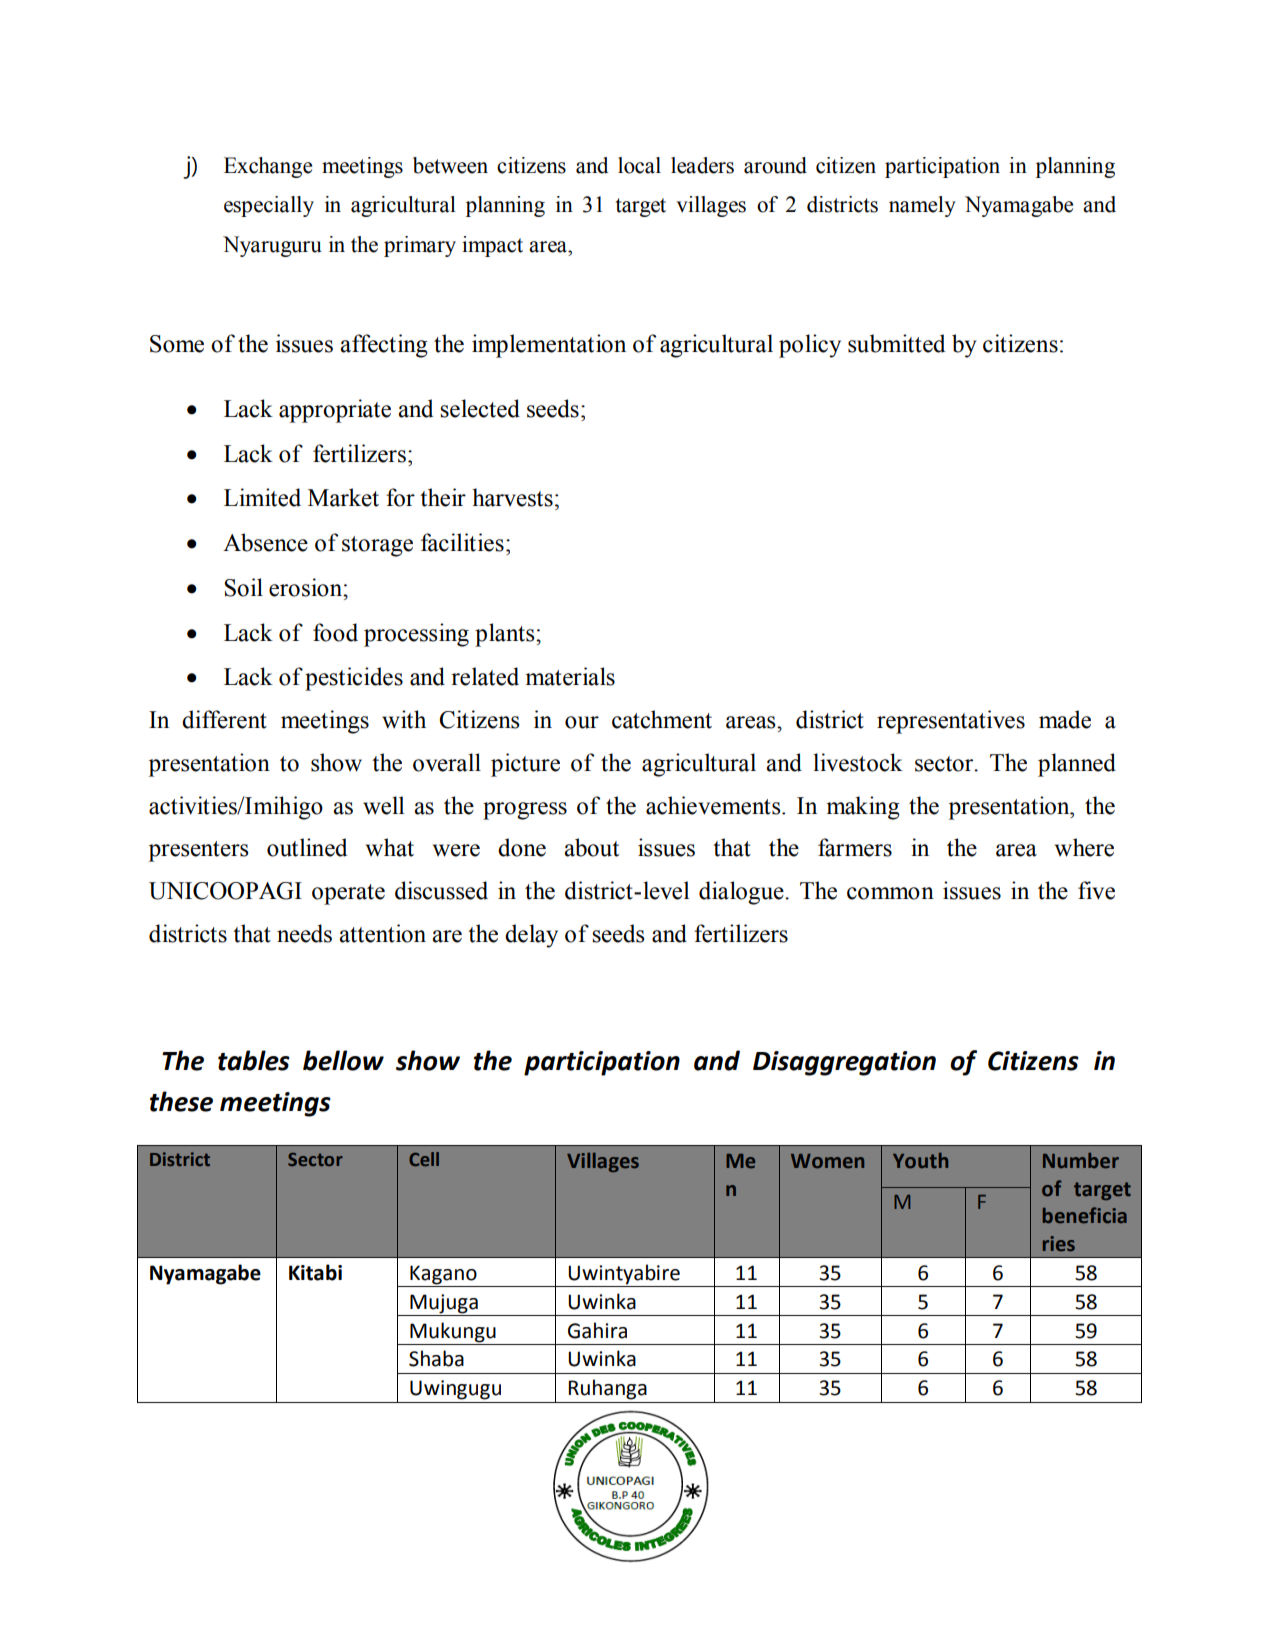 Image resolution: width=1265 pixels, height=1638 pixels. I want to click on representatives, so click(951, 722).
